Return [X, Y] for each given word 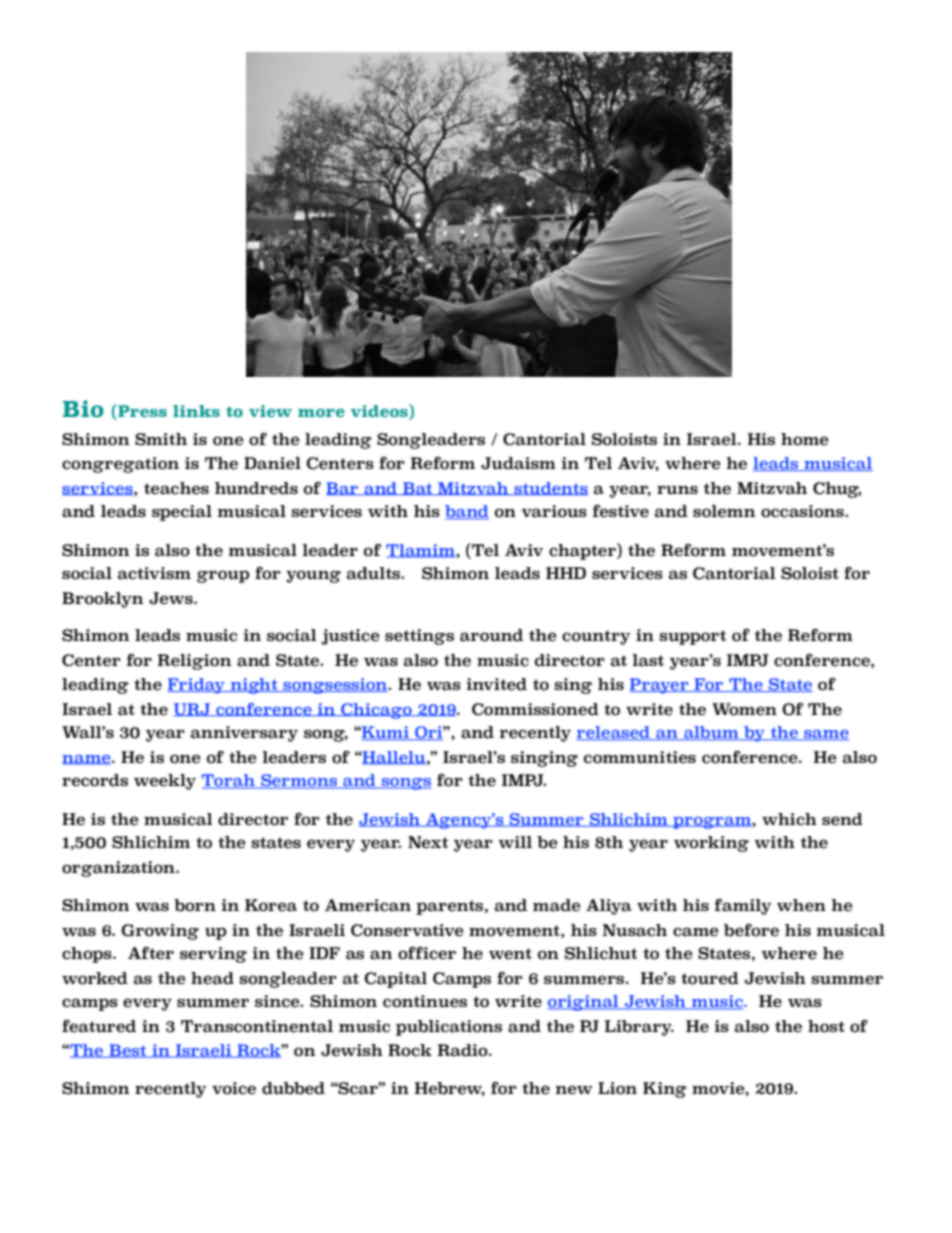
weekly [165, 782]
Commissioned [535, 709]
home [805, 439]
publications [449, 1028]
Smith [161, 439]
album [711, 733]
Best [128, 1051]
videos [380, 412]
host [826, 1026]
